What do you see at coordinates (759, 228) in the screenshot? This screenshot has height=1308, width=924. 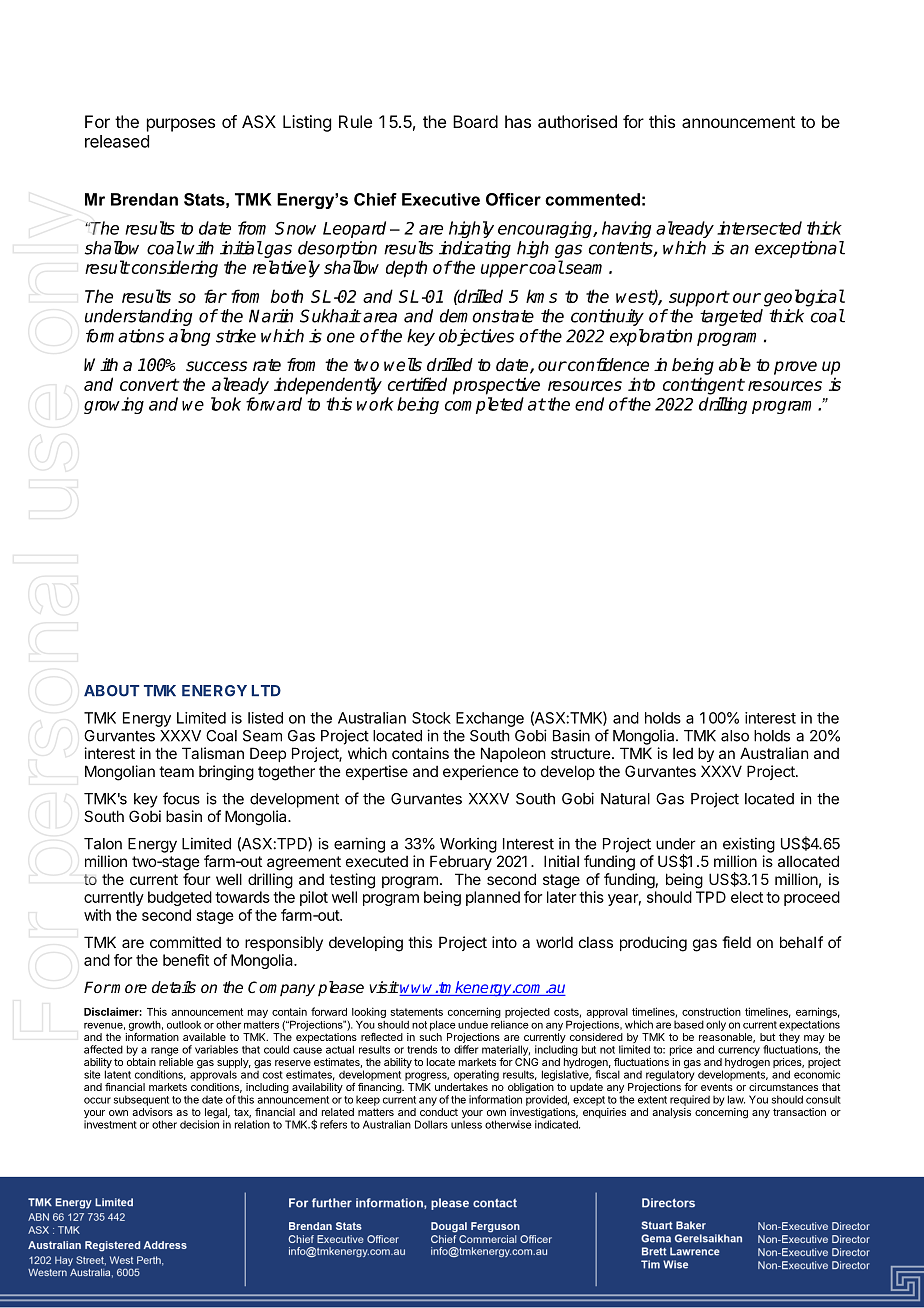 I see `intersected` at bounding box center [759, 228].
